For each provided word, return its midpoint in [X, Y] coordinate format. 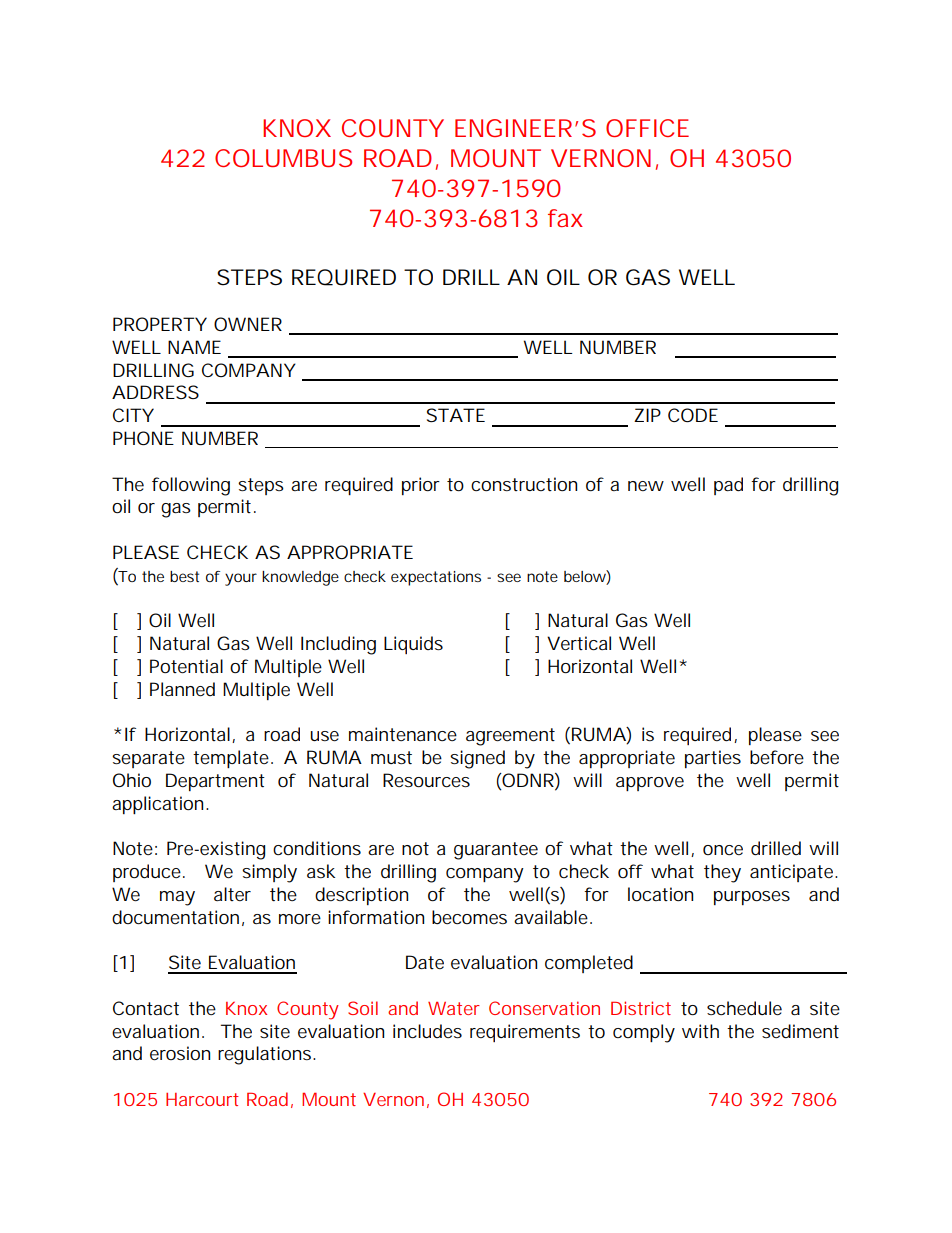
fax [565, 218]
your [241, 579]
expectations [436, 578]
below [587, 577]
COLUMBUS [283, 158]
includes [427, 1031]
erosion [180, 1053]
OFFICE [647, 128]
